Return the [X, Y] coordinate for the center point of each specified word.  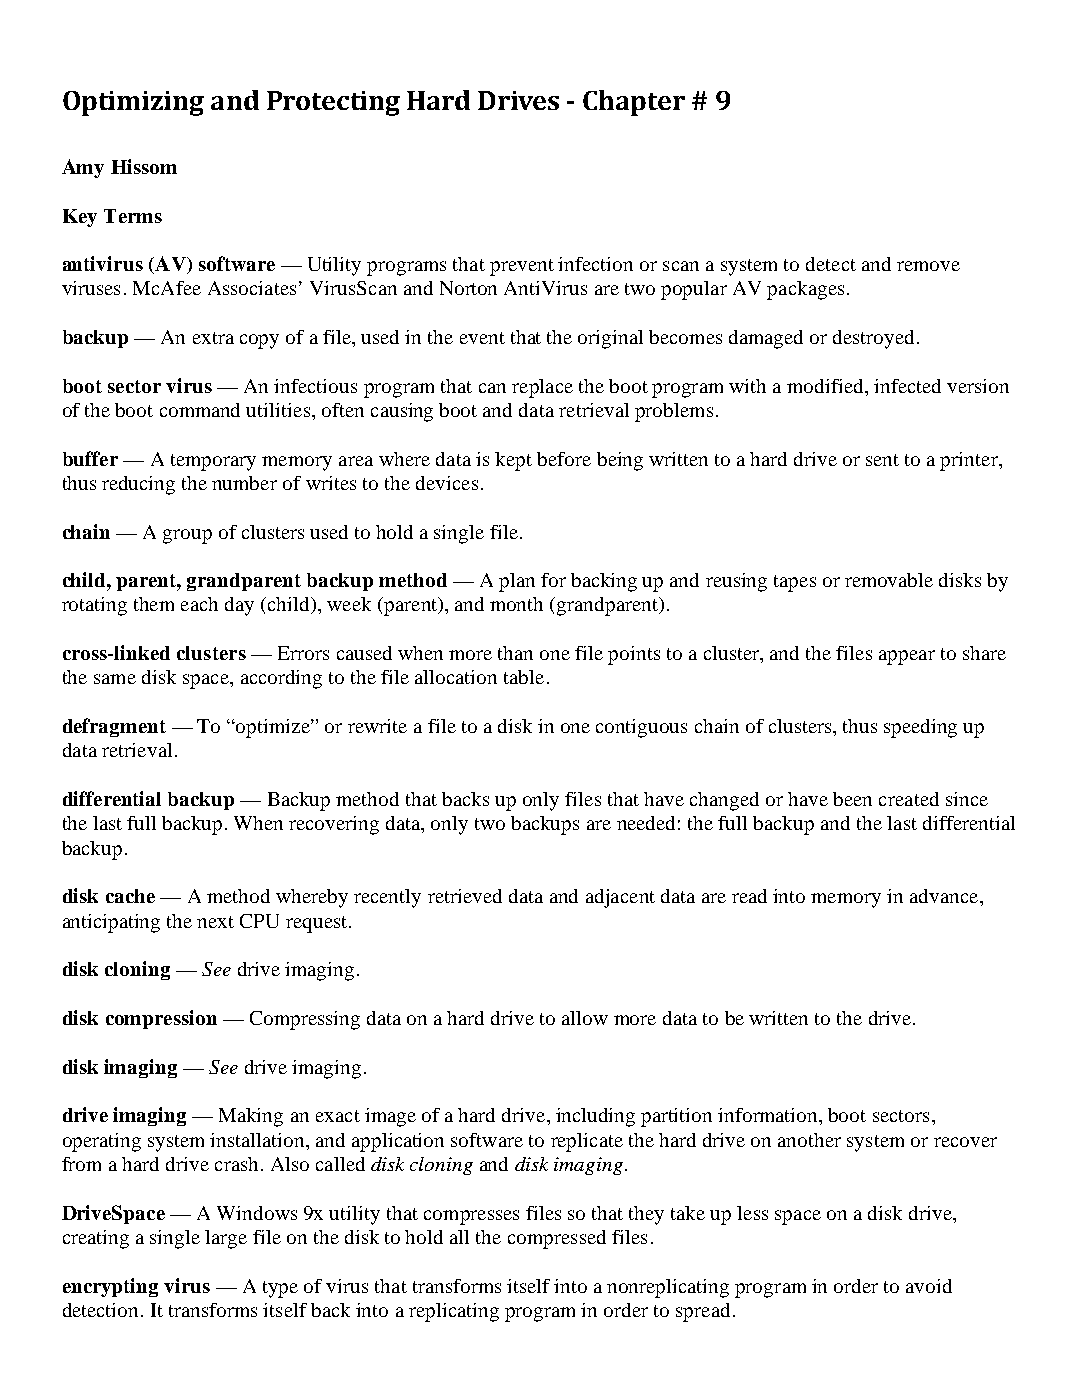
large [226, 1239]
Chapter [634, 103]
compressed [557, 1239]
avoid [929, 1286]
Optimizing [133, 103]
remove [928, 266]
